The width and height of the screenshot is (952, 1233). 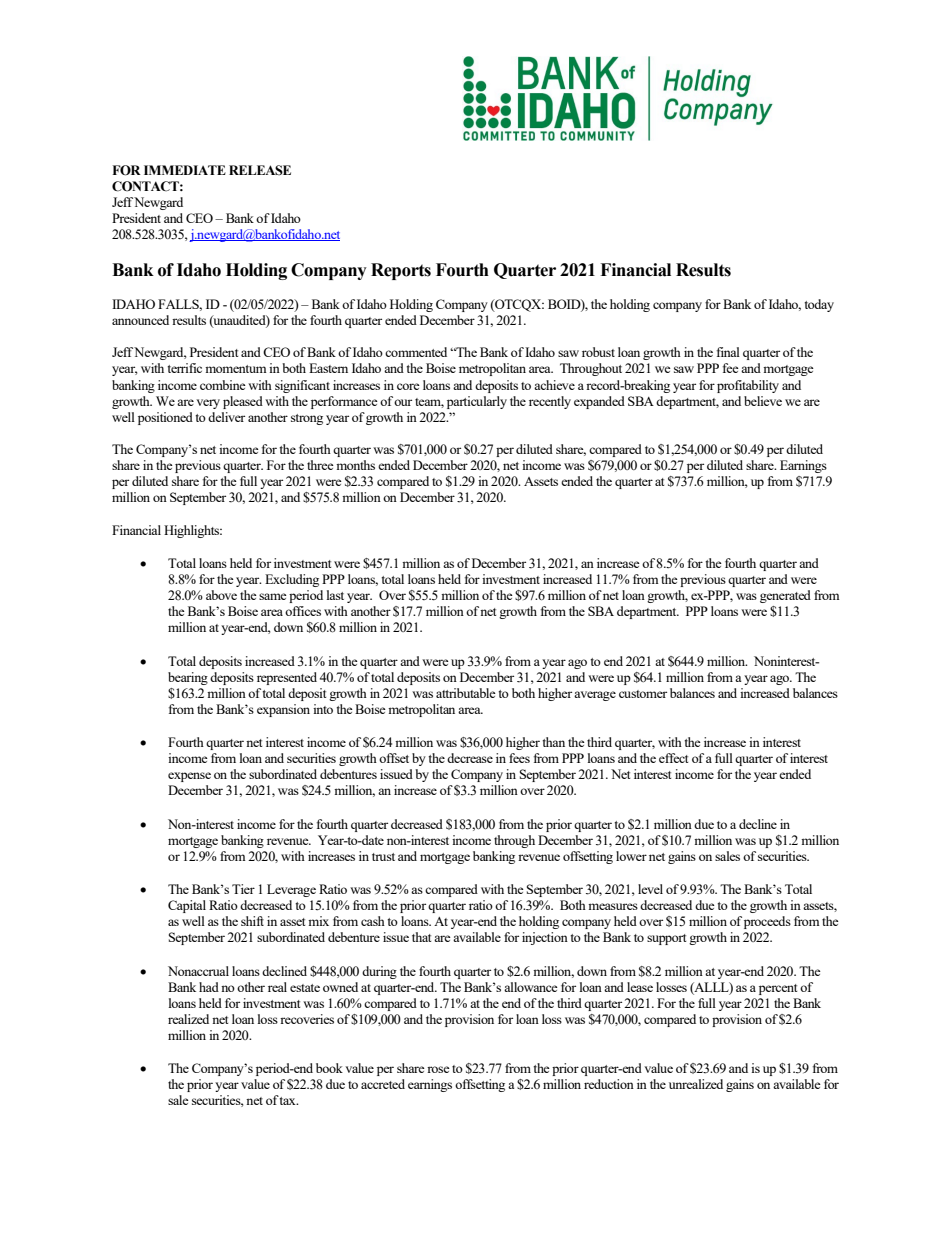 What do you see at coordinates (477, 402) in the screenshot?
I see `particularly` at bounding box center [477, 402].
